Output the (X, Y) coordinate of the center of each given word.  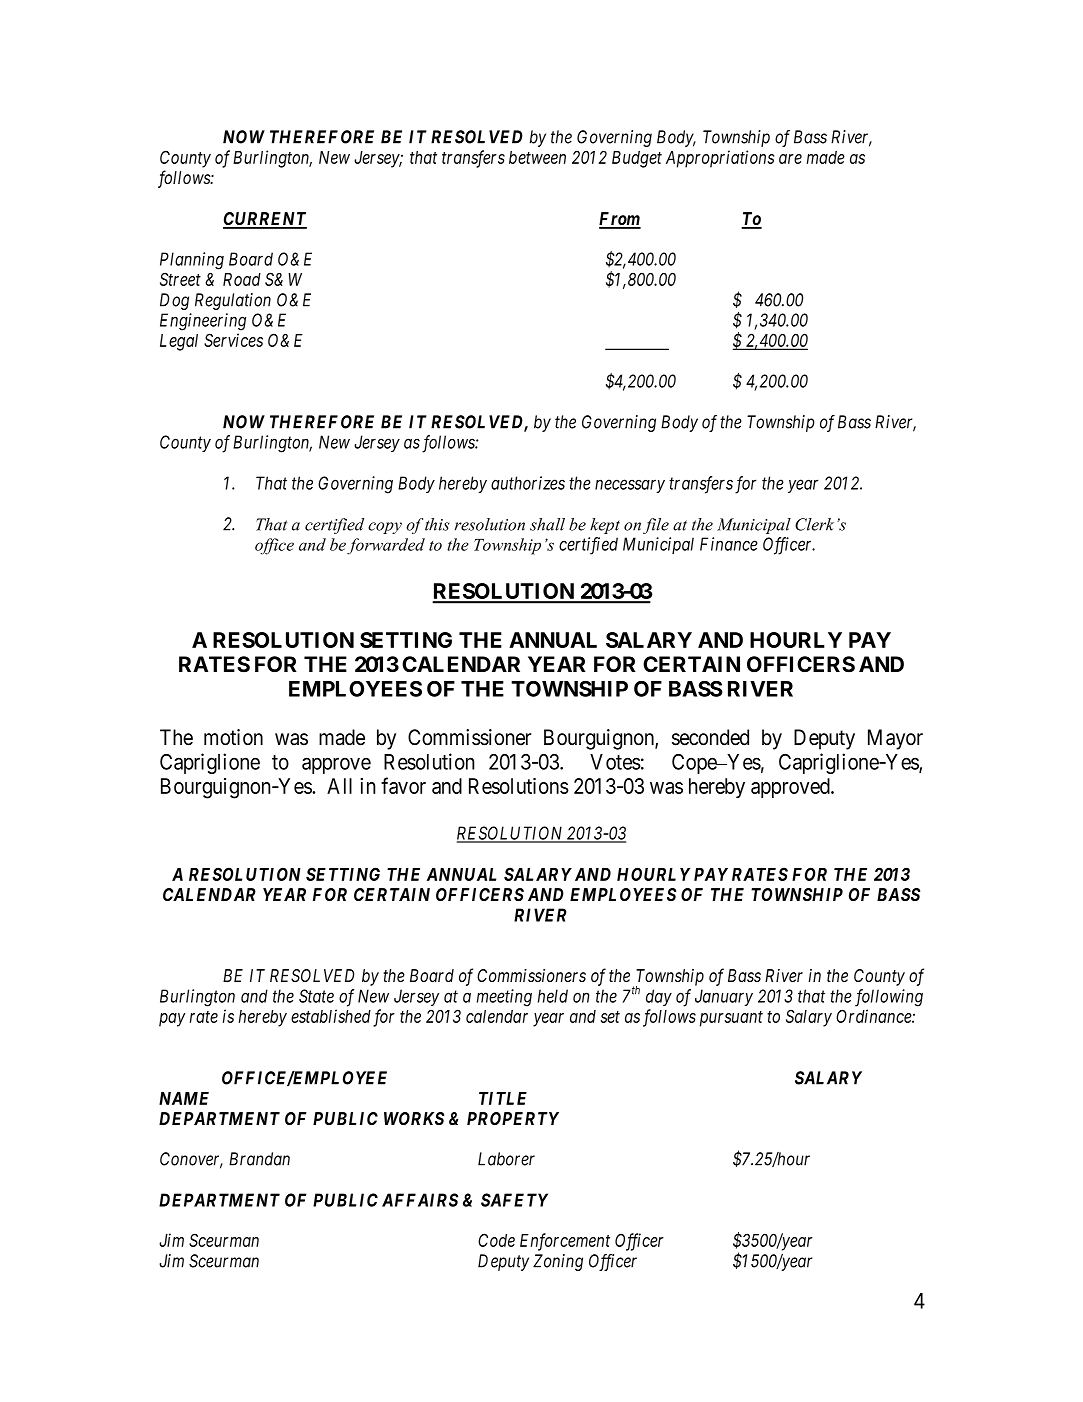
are (790, 159)
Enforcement (565, 1242)
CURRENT (265, 220)
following (889, 998)
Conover (191, 1160)
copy (385, 528)
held (553, 996)
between (537, 157)
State (316, 996)
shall (547, 524)
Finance (729, 544)
